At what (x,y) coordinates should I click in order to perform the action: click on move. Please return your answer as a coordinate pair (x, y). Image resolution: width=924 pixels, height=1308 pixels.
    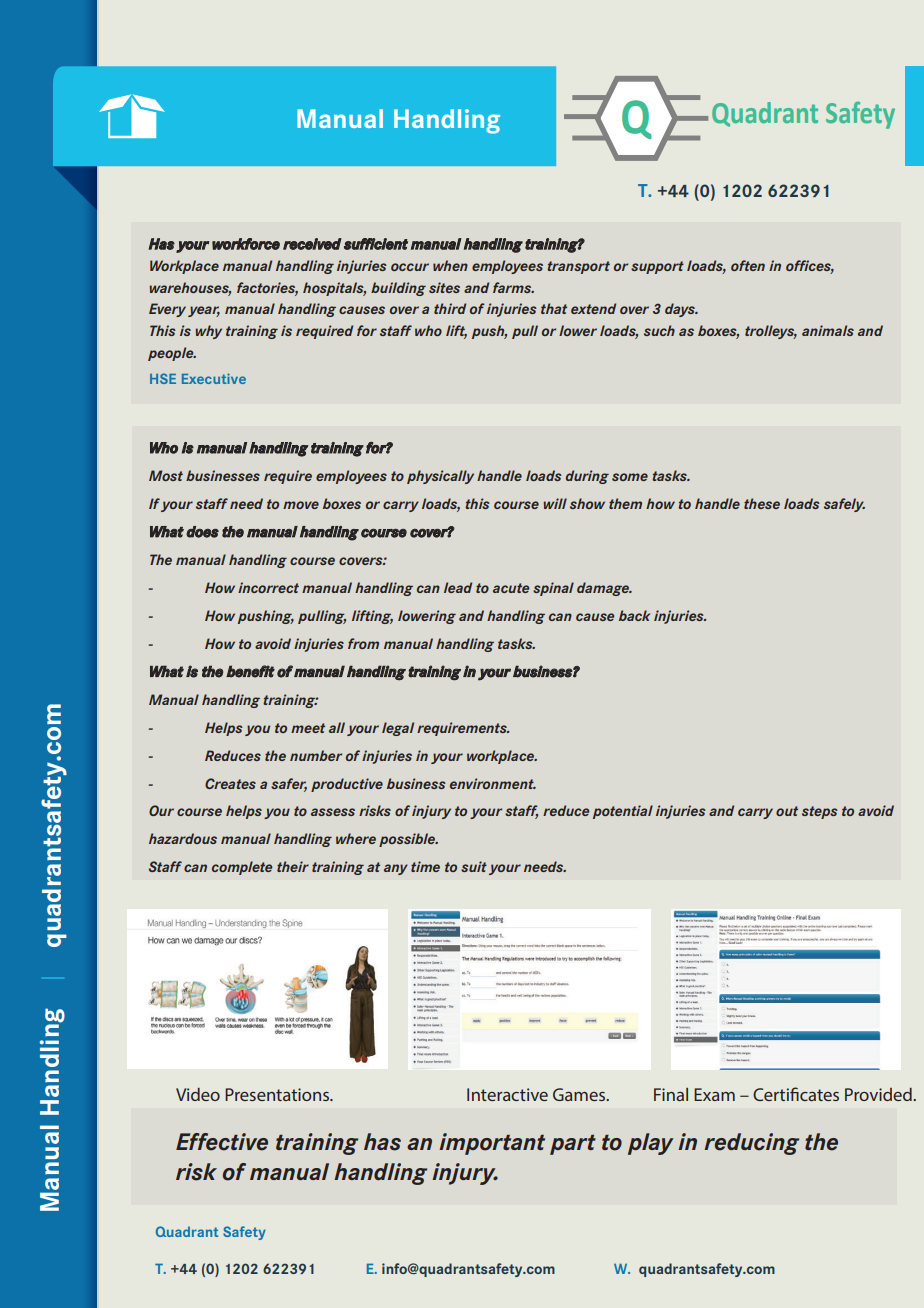
    Looking at the image, I should click on (301, 505).
